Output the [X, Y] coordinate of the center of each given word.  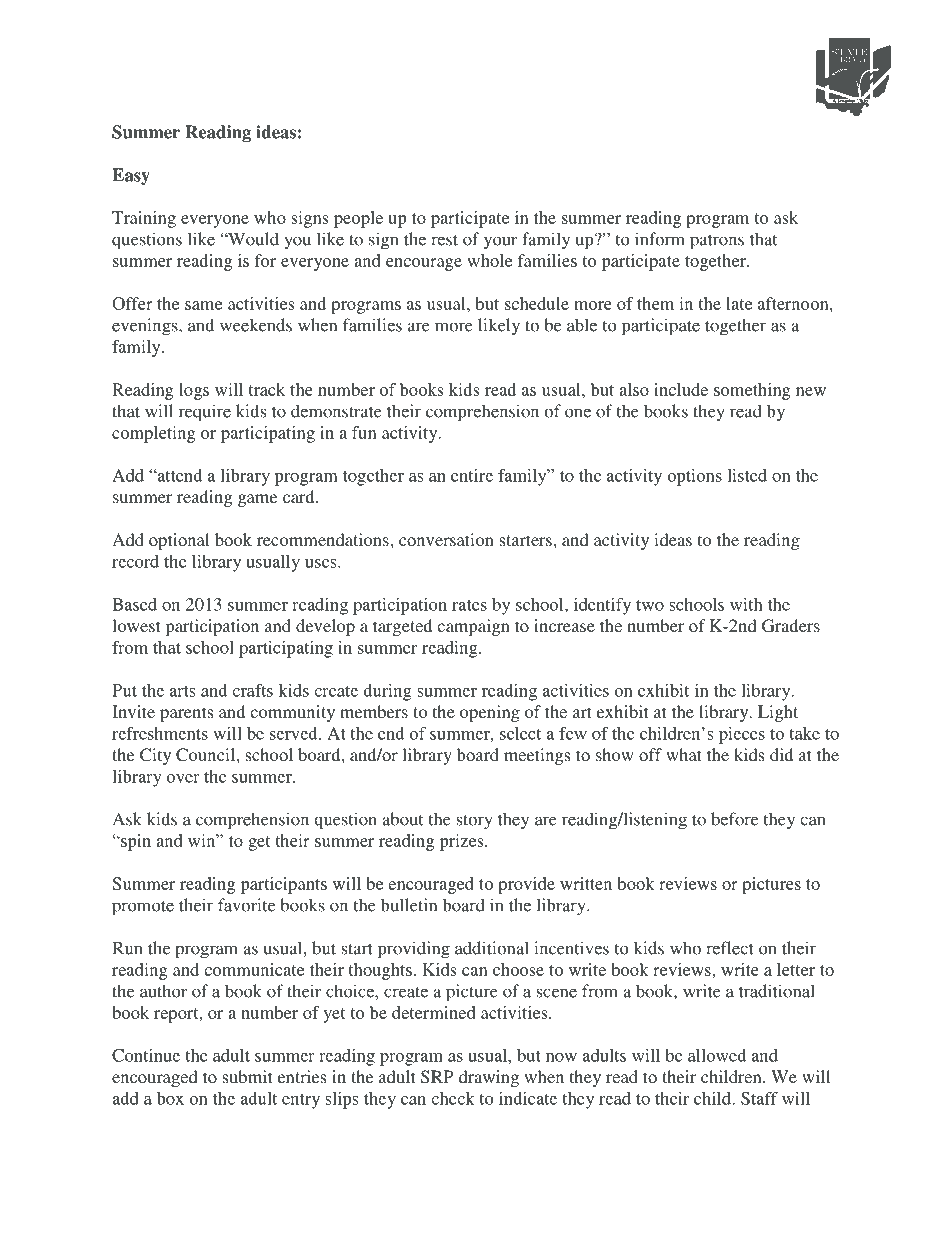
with [746, 604]
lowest [136, 625]
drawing [489, 1078]
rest [444, 240]
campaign [473, 627]
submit [247, 1076]
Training [144, 219]
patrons [717, 242]
